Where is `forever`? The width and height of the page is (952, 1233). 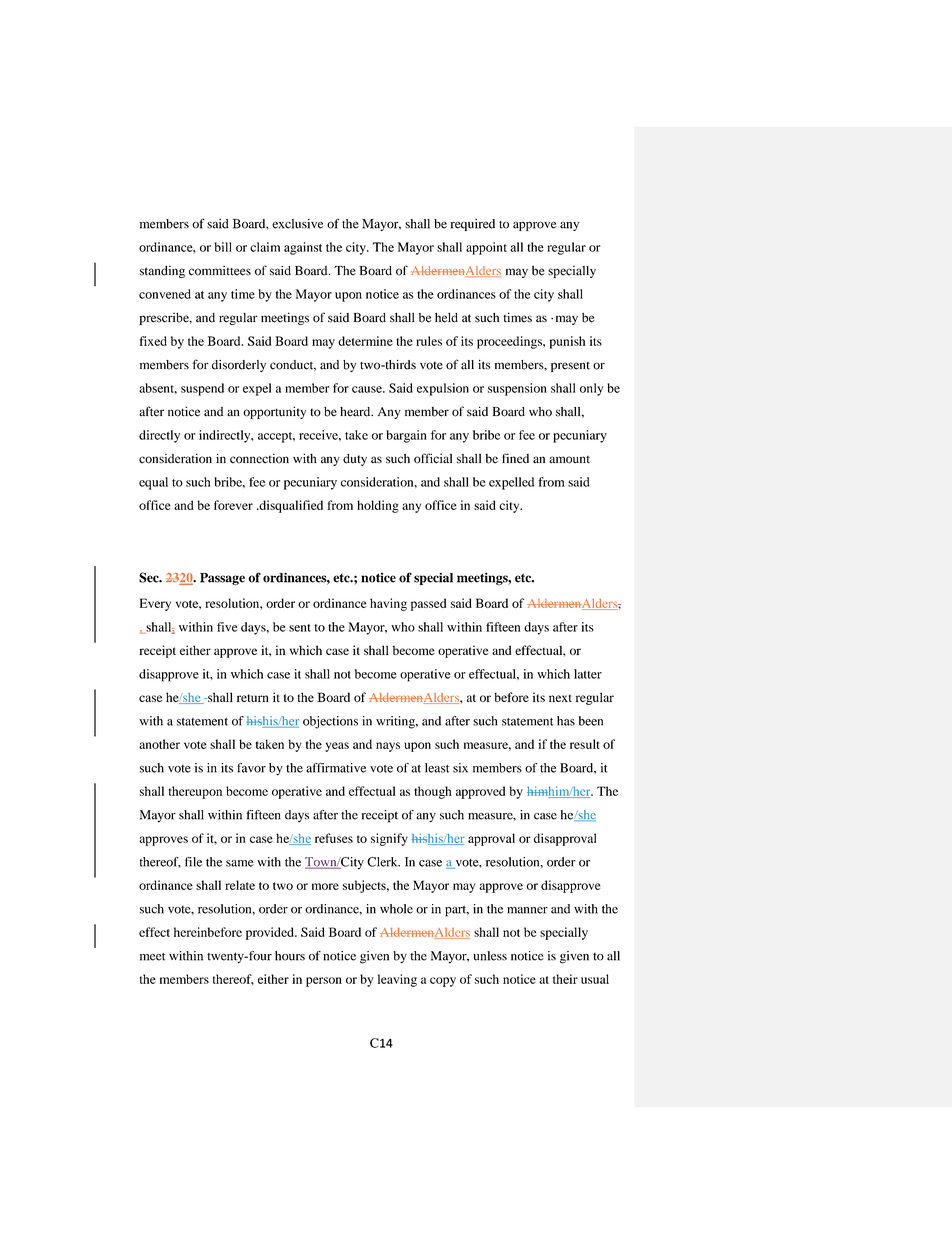
forever is located at coordinates (233, 505).
